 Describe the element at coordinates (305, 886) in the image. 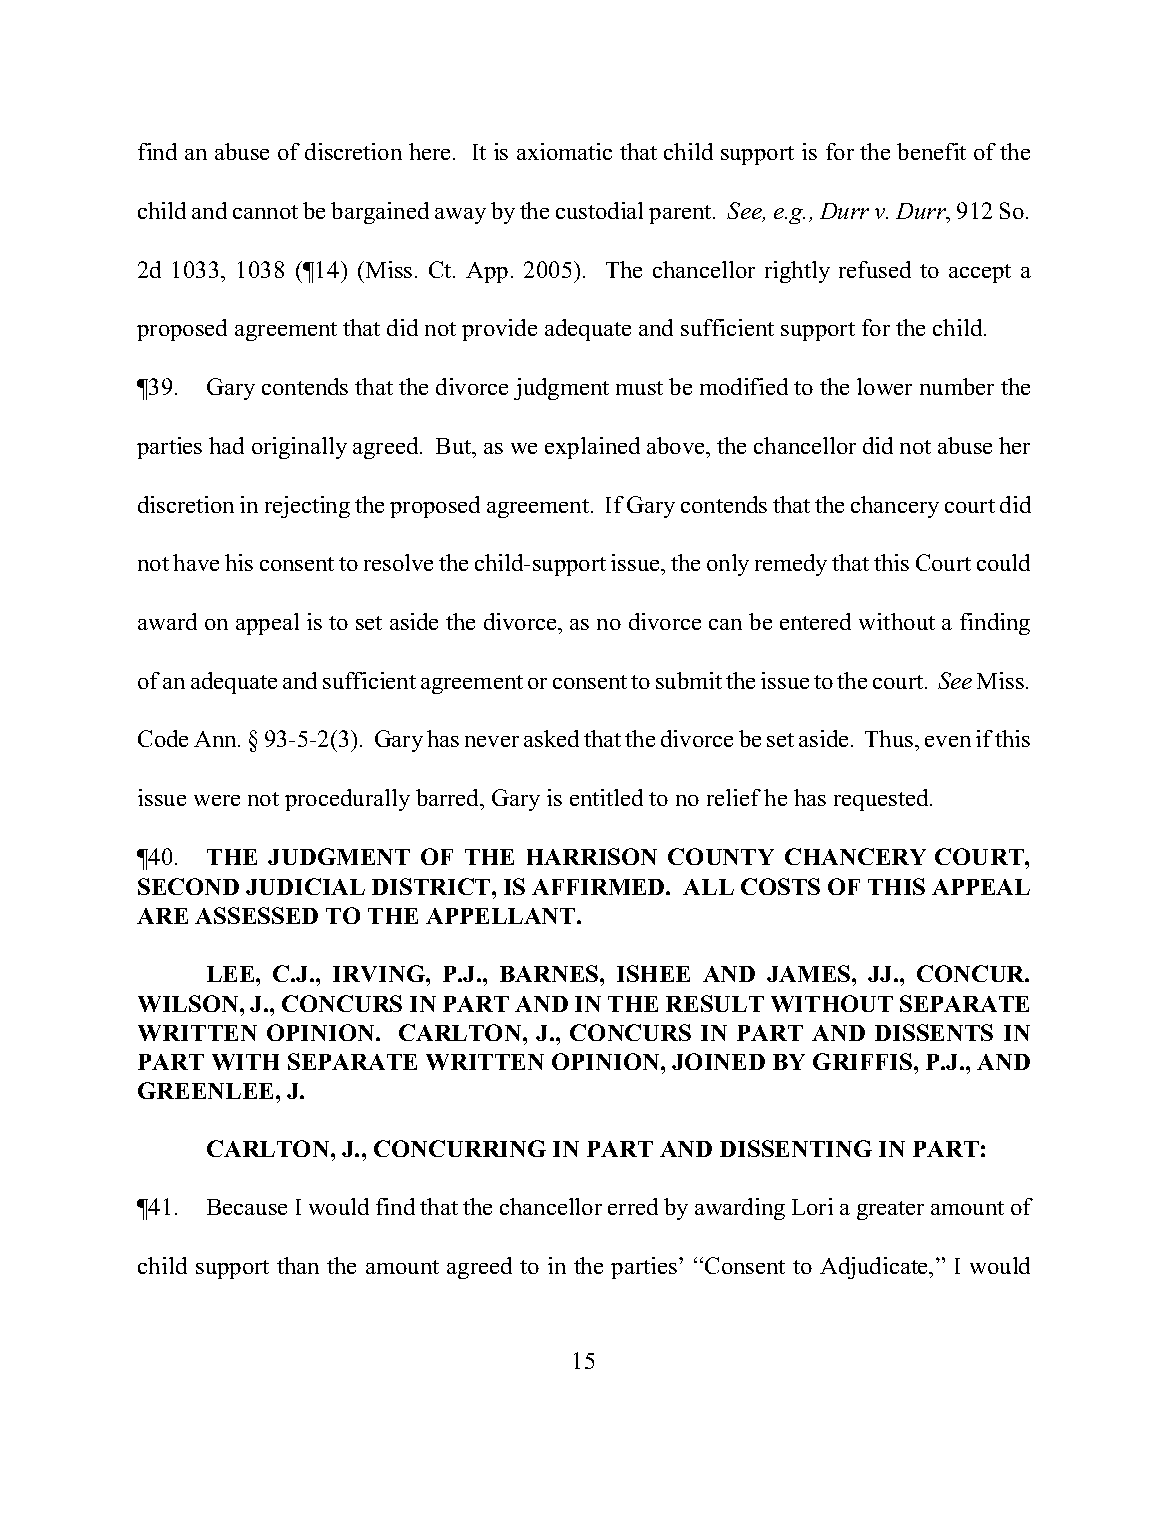

I see `JUDICIAL` at that location.
